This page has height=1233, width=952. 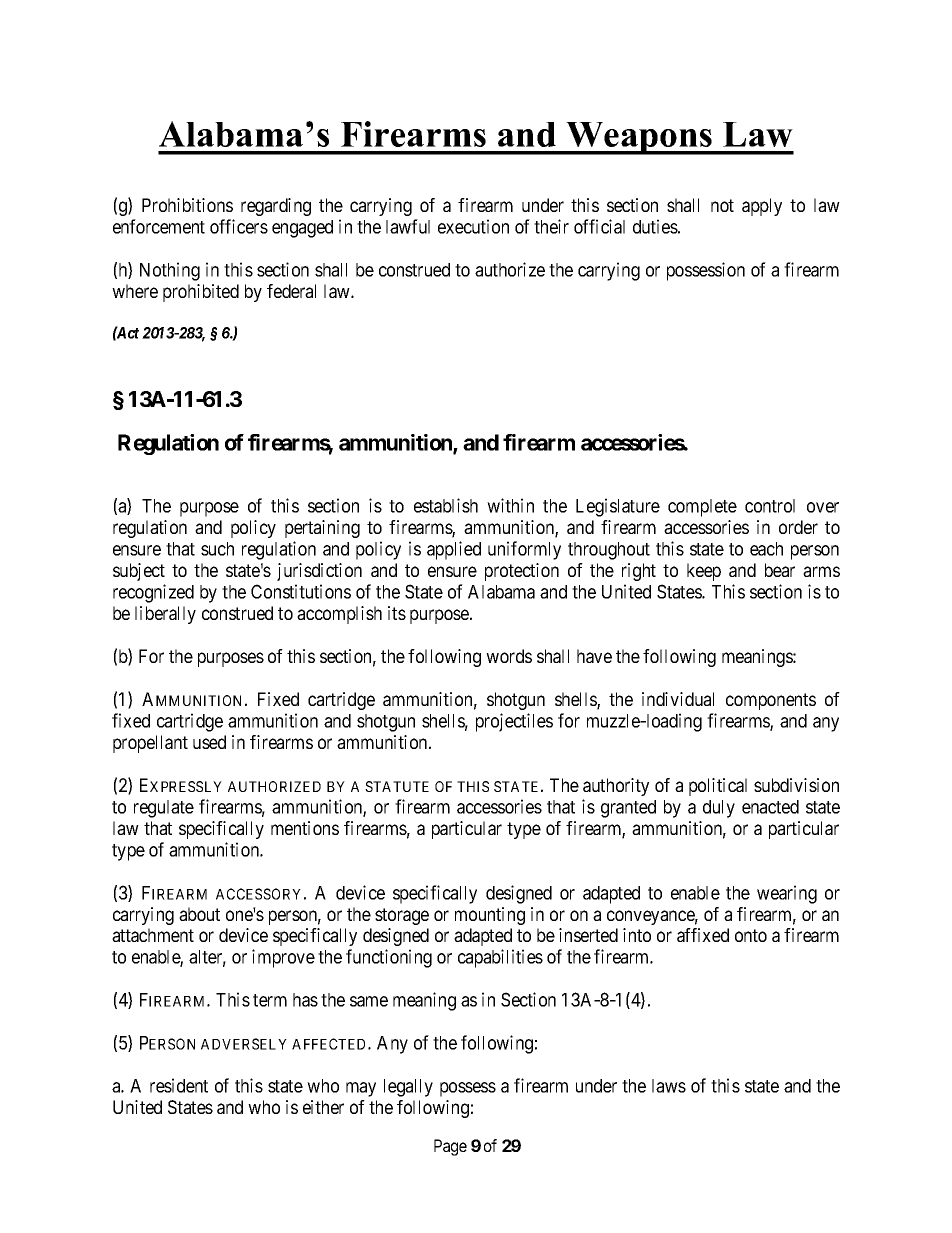 I want to click on Prohibitions, so click(x=187, y=205).
